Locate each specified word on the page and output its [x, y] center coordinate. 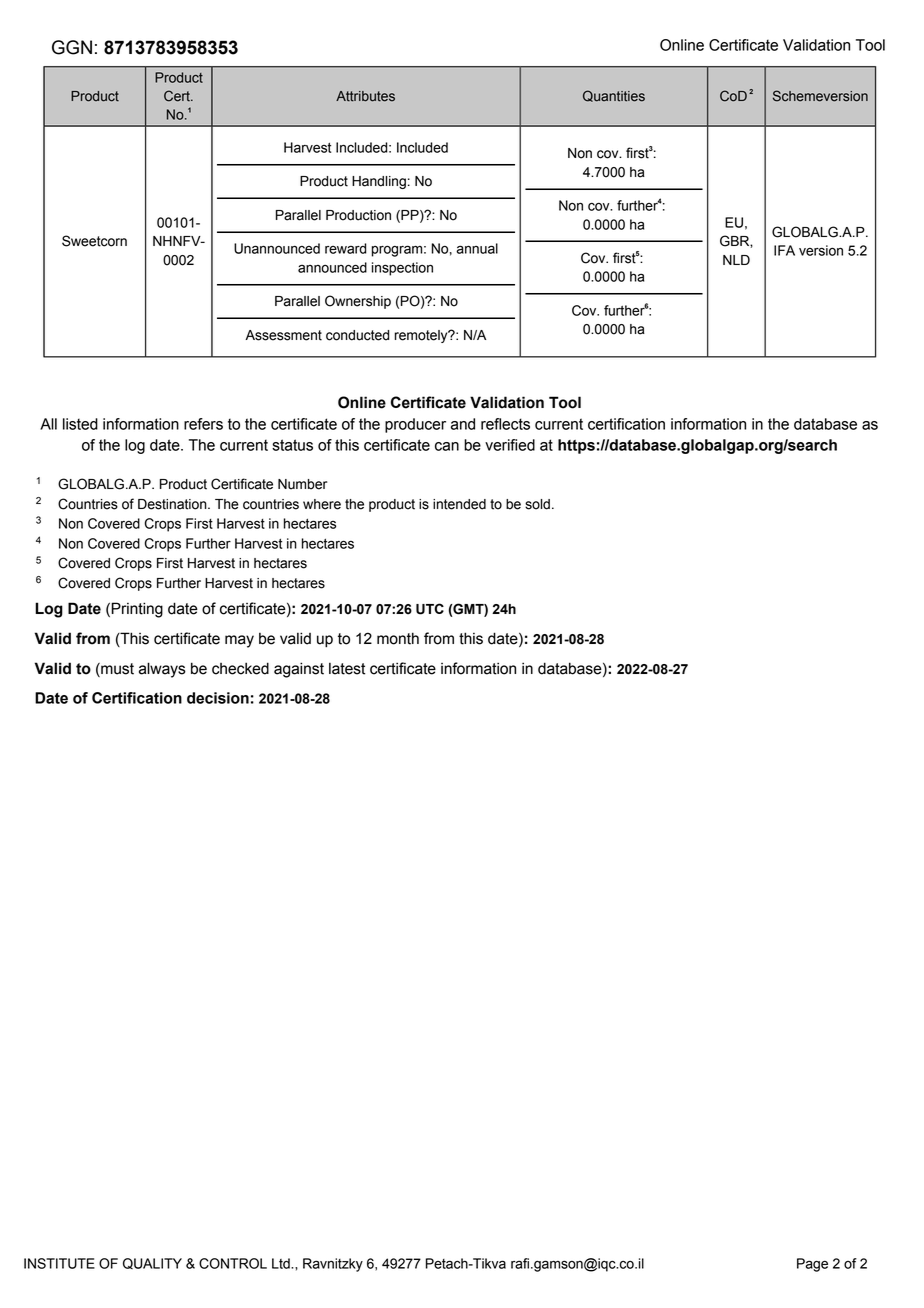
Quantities [614, 96]
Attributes [365, 96]
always [162, 670]
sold [537, 504]
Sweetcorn [94, 241]
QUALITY [152, 1263]
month [398, 638]
